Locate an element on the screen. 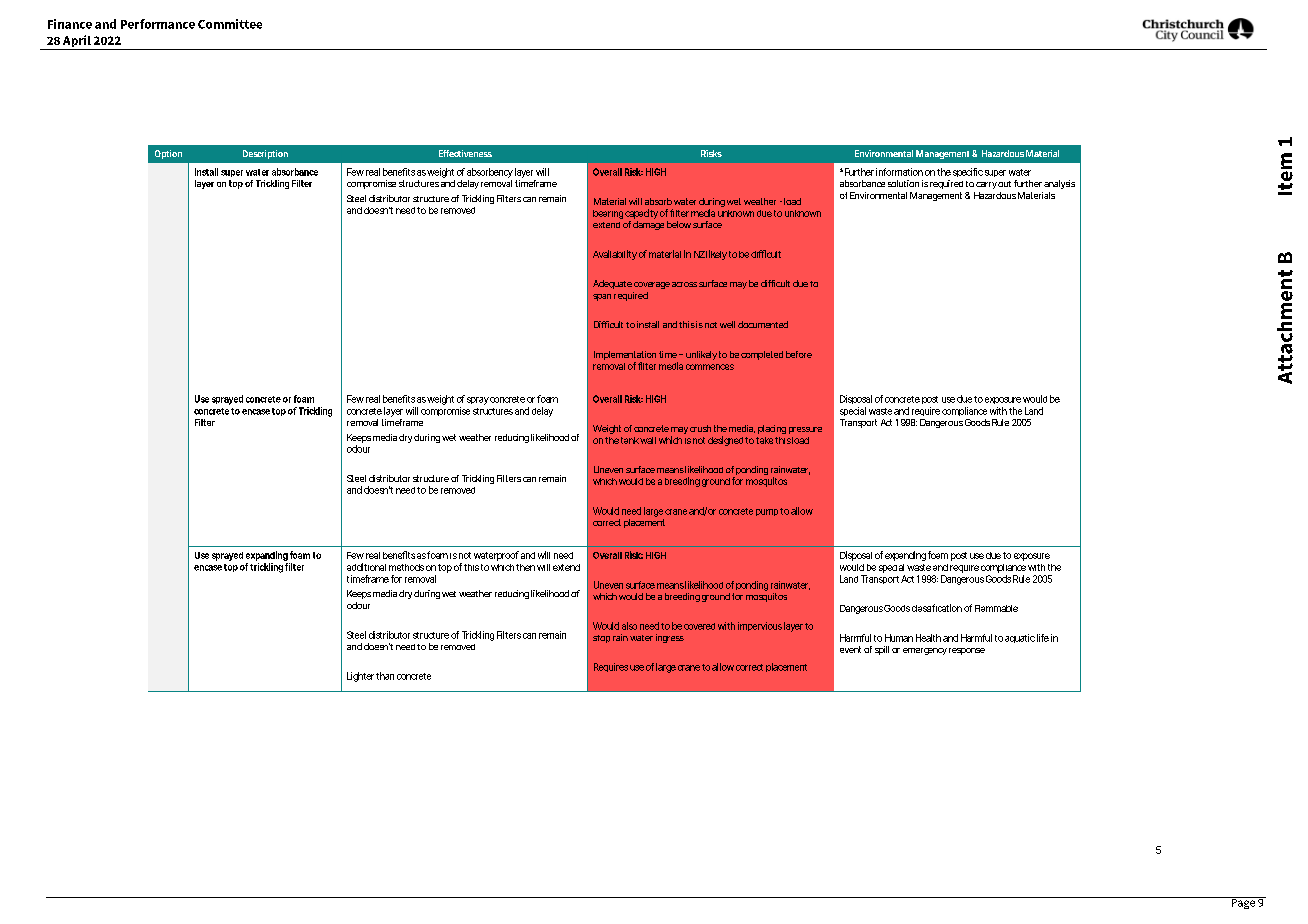 The image size is (1308, 924). additional is located at coordinates (366, 567).
